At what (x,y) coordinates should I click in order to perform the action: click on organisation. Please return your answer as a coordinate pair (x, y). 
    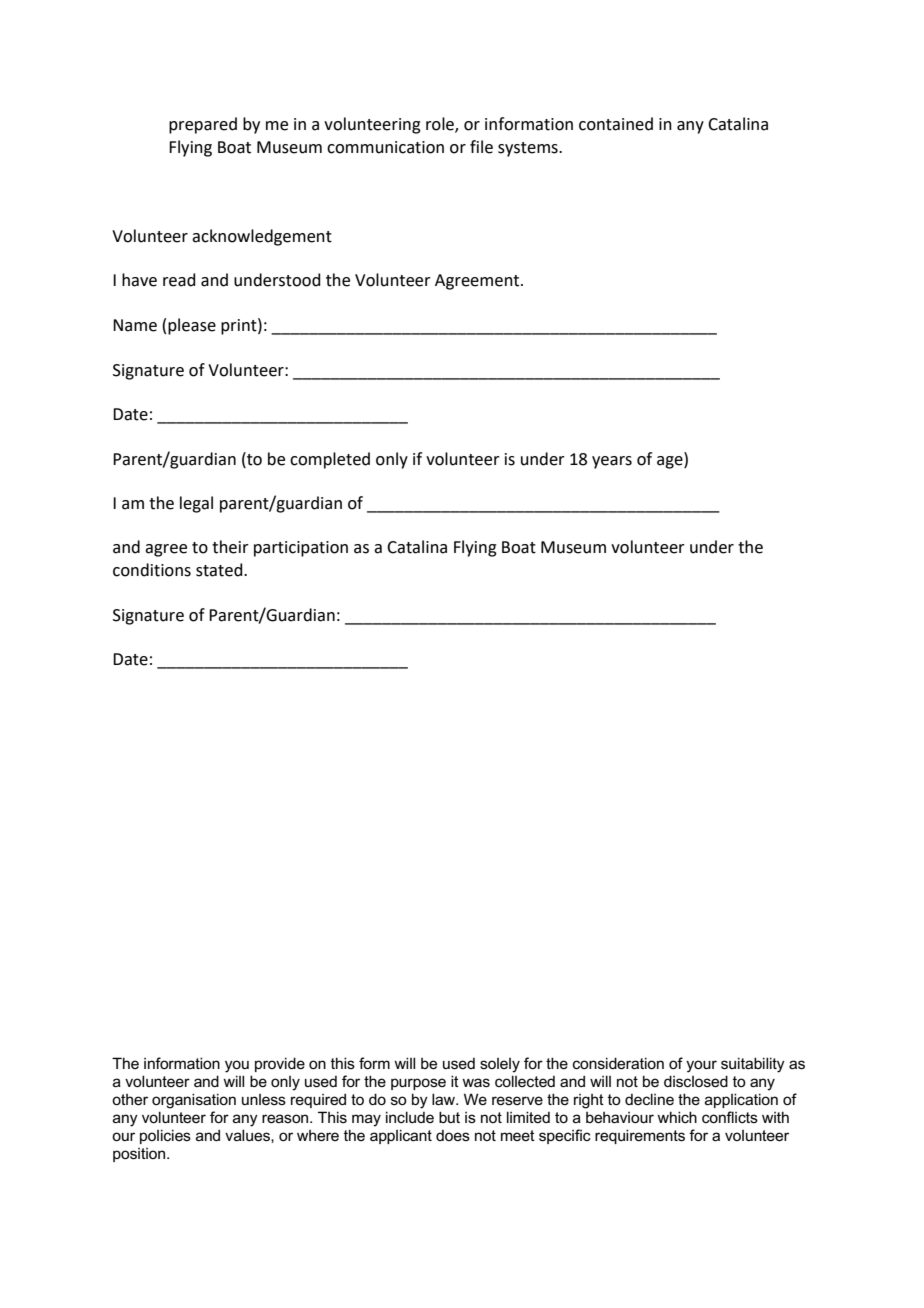
    Looking at the image, I should click on (194, 1101).
